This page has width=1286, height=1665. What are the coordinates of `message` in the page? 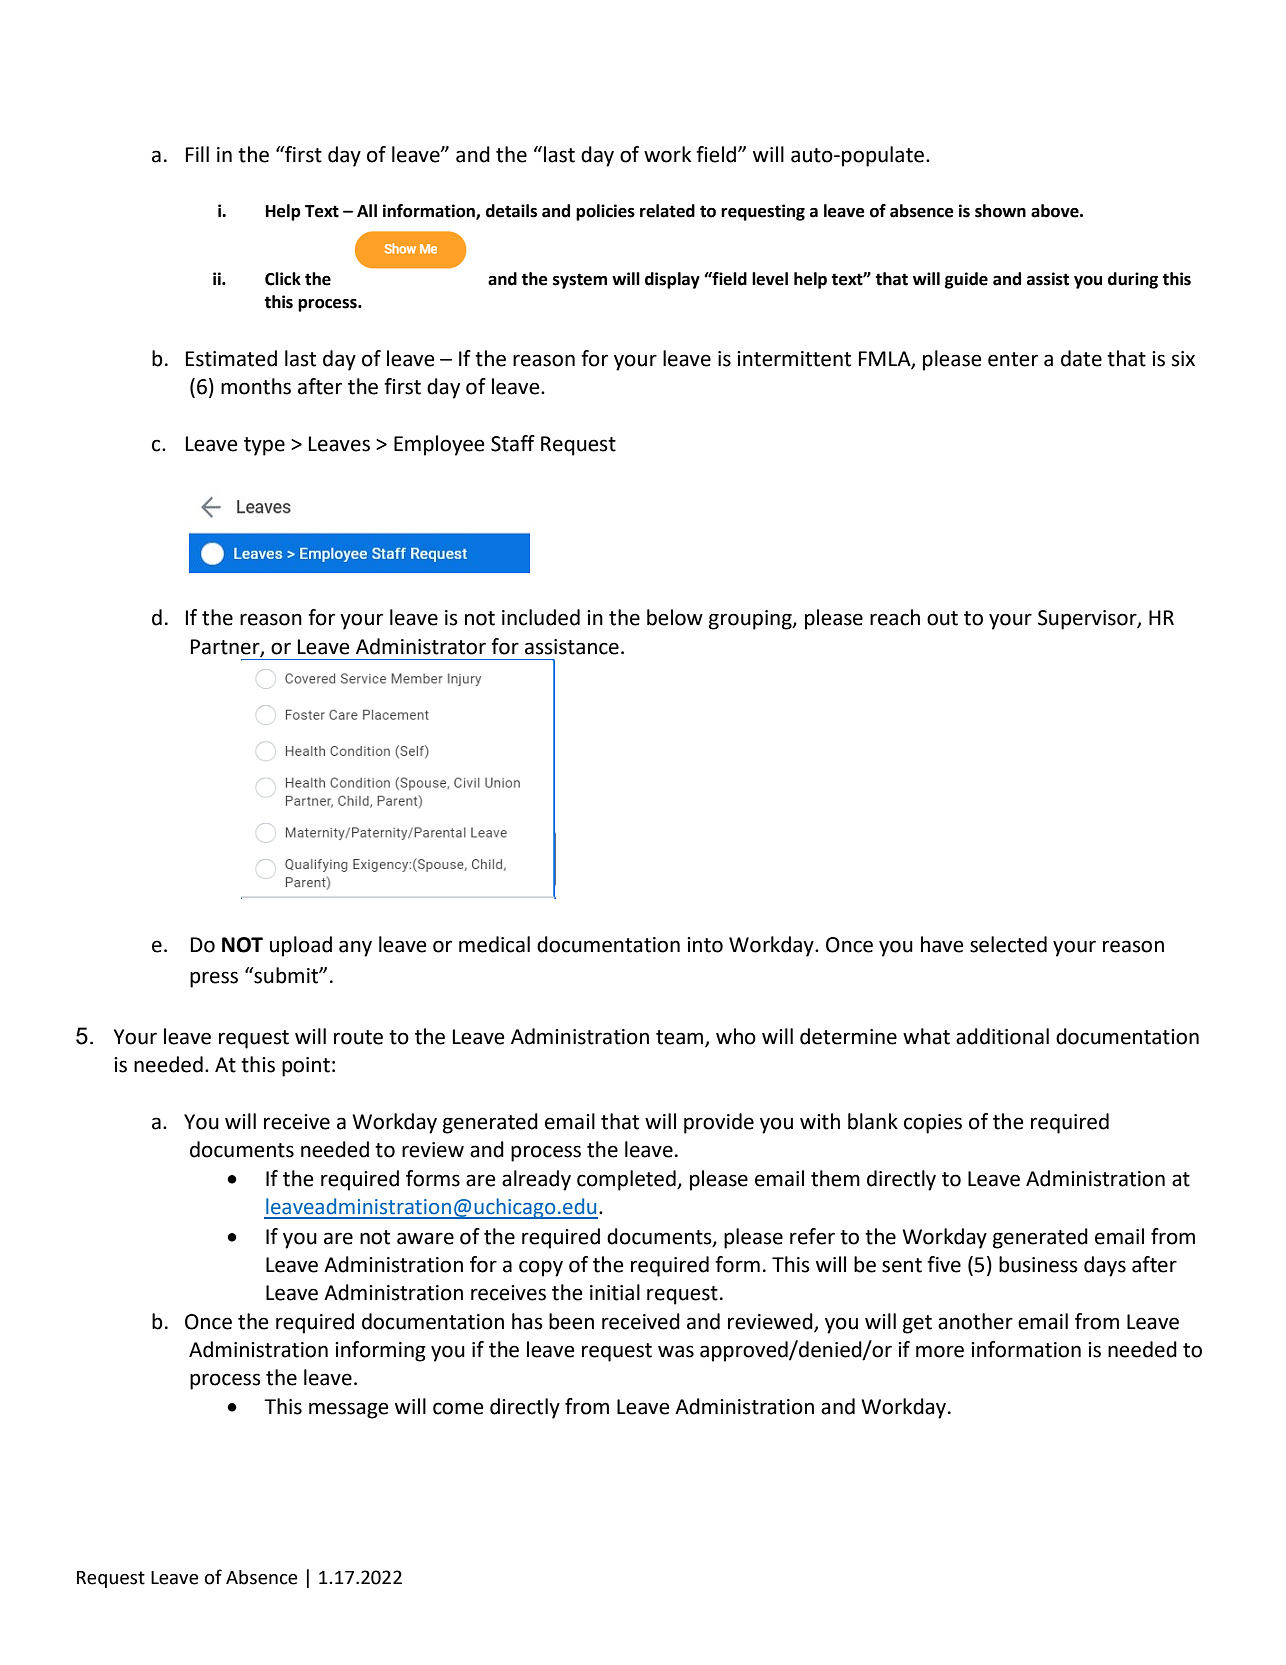 It's located at (349, 1410).
